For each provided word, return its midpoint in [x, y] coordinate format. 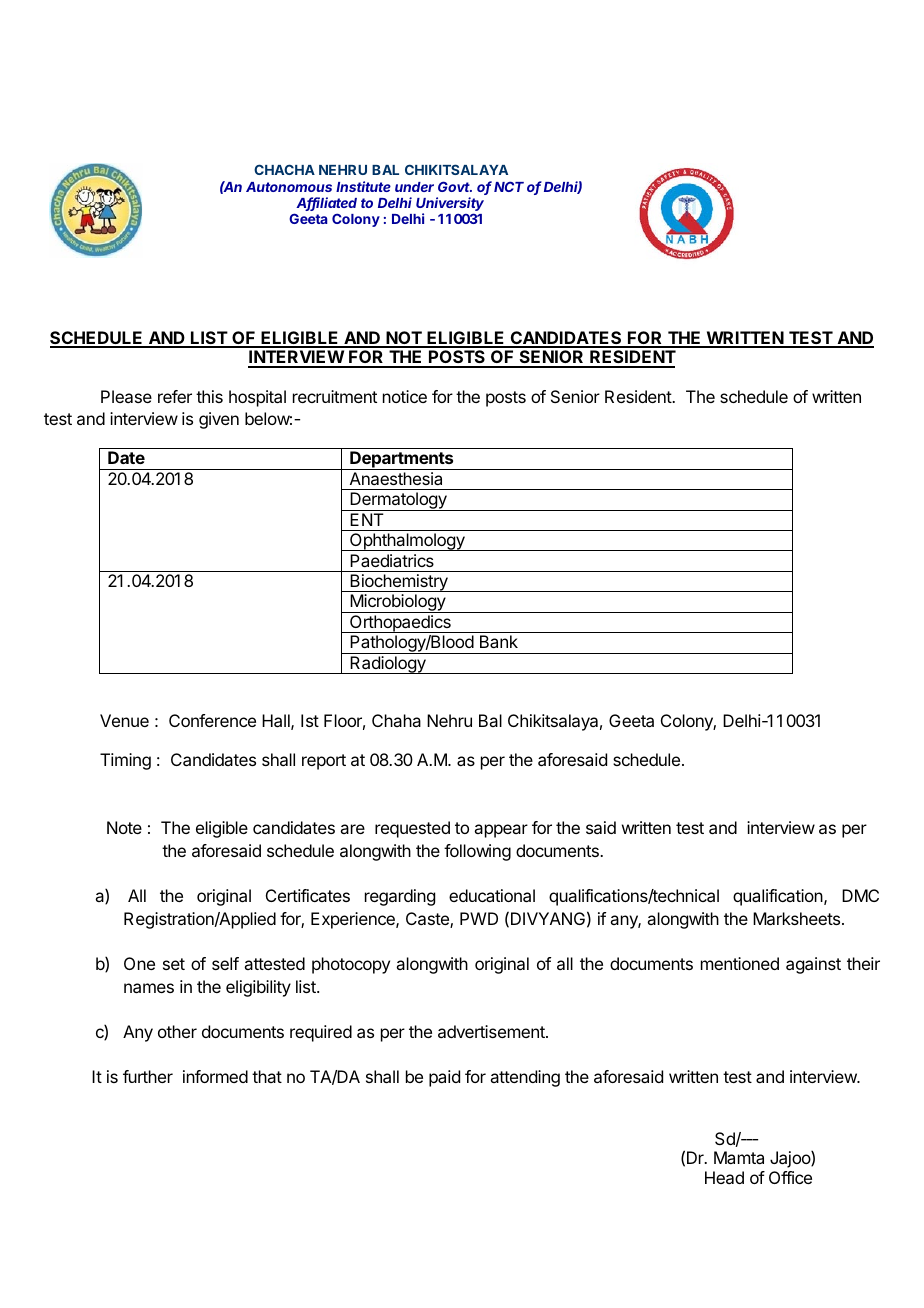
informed [215, 1076]
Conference [212, 720]
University [450, 205]
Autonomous [289, 187]
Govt [455, 186]
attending [525, 1078]
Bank [499, 641]
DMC [860, 895]
